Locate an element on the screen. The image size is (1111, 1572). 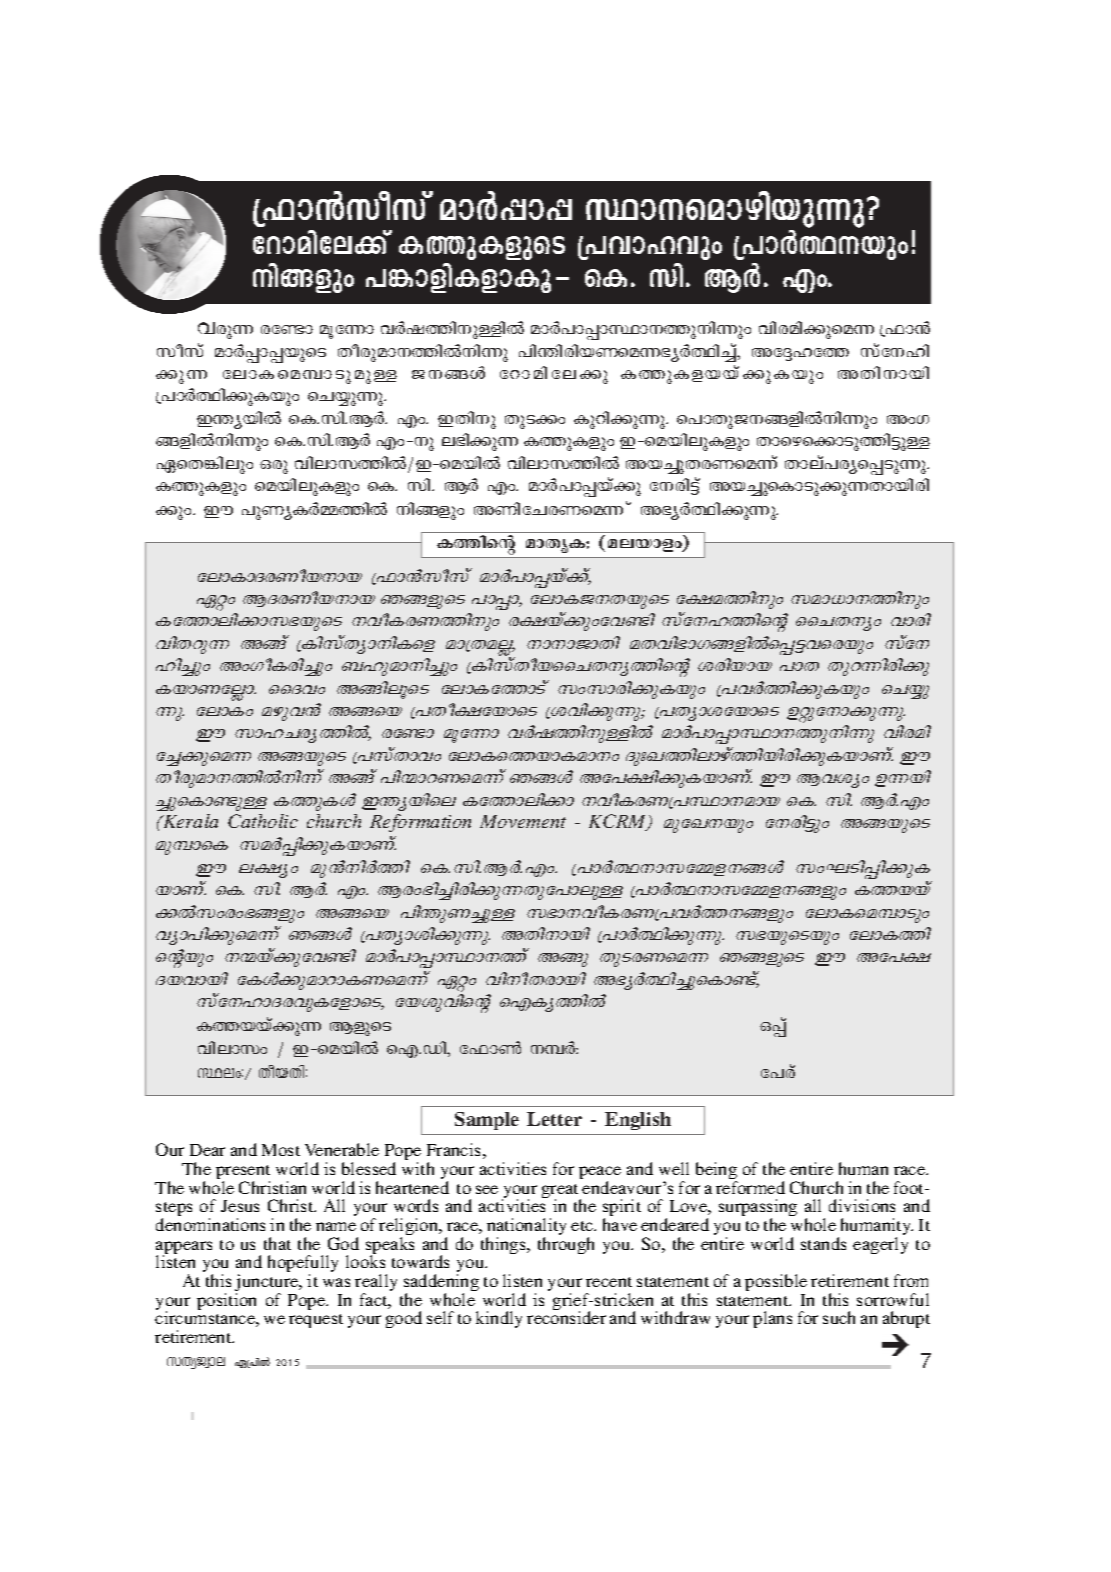
Catholic is located at coordinates (263, 821).
